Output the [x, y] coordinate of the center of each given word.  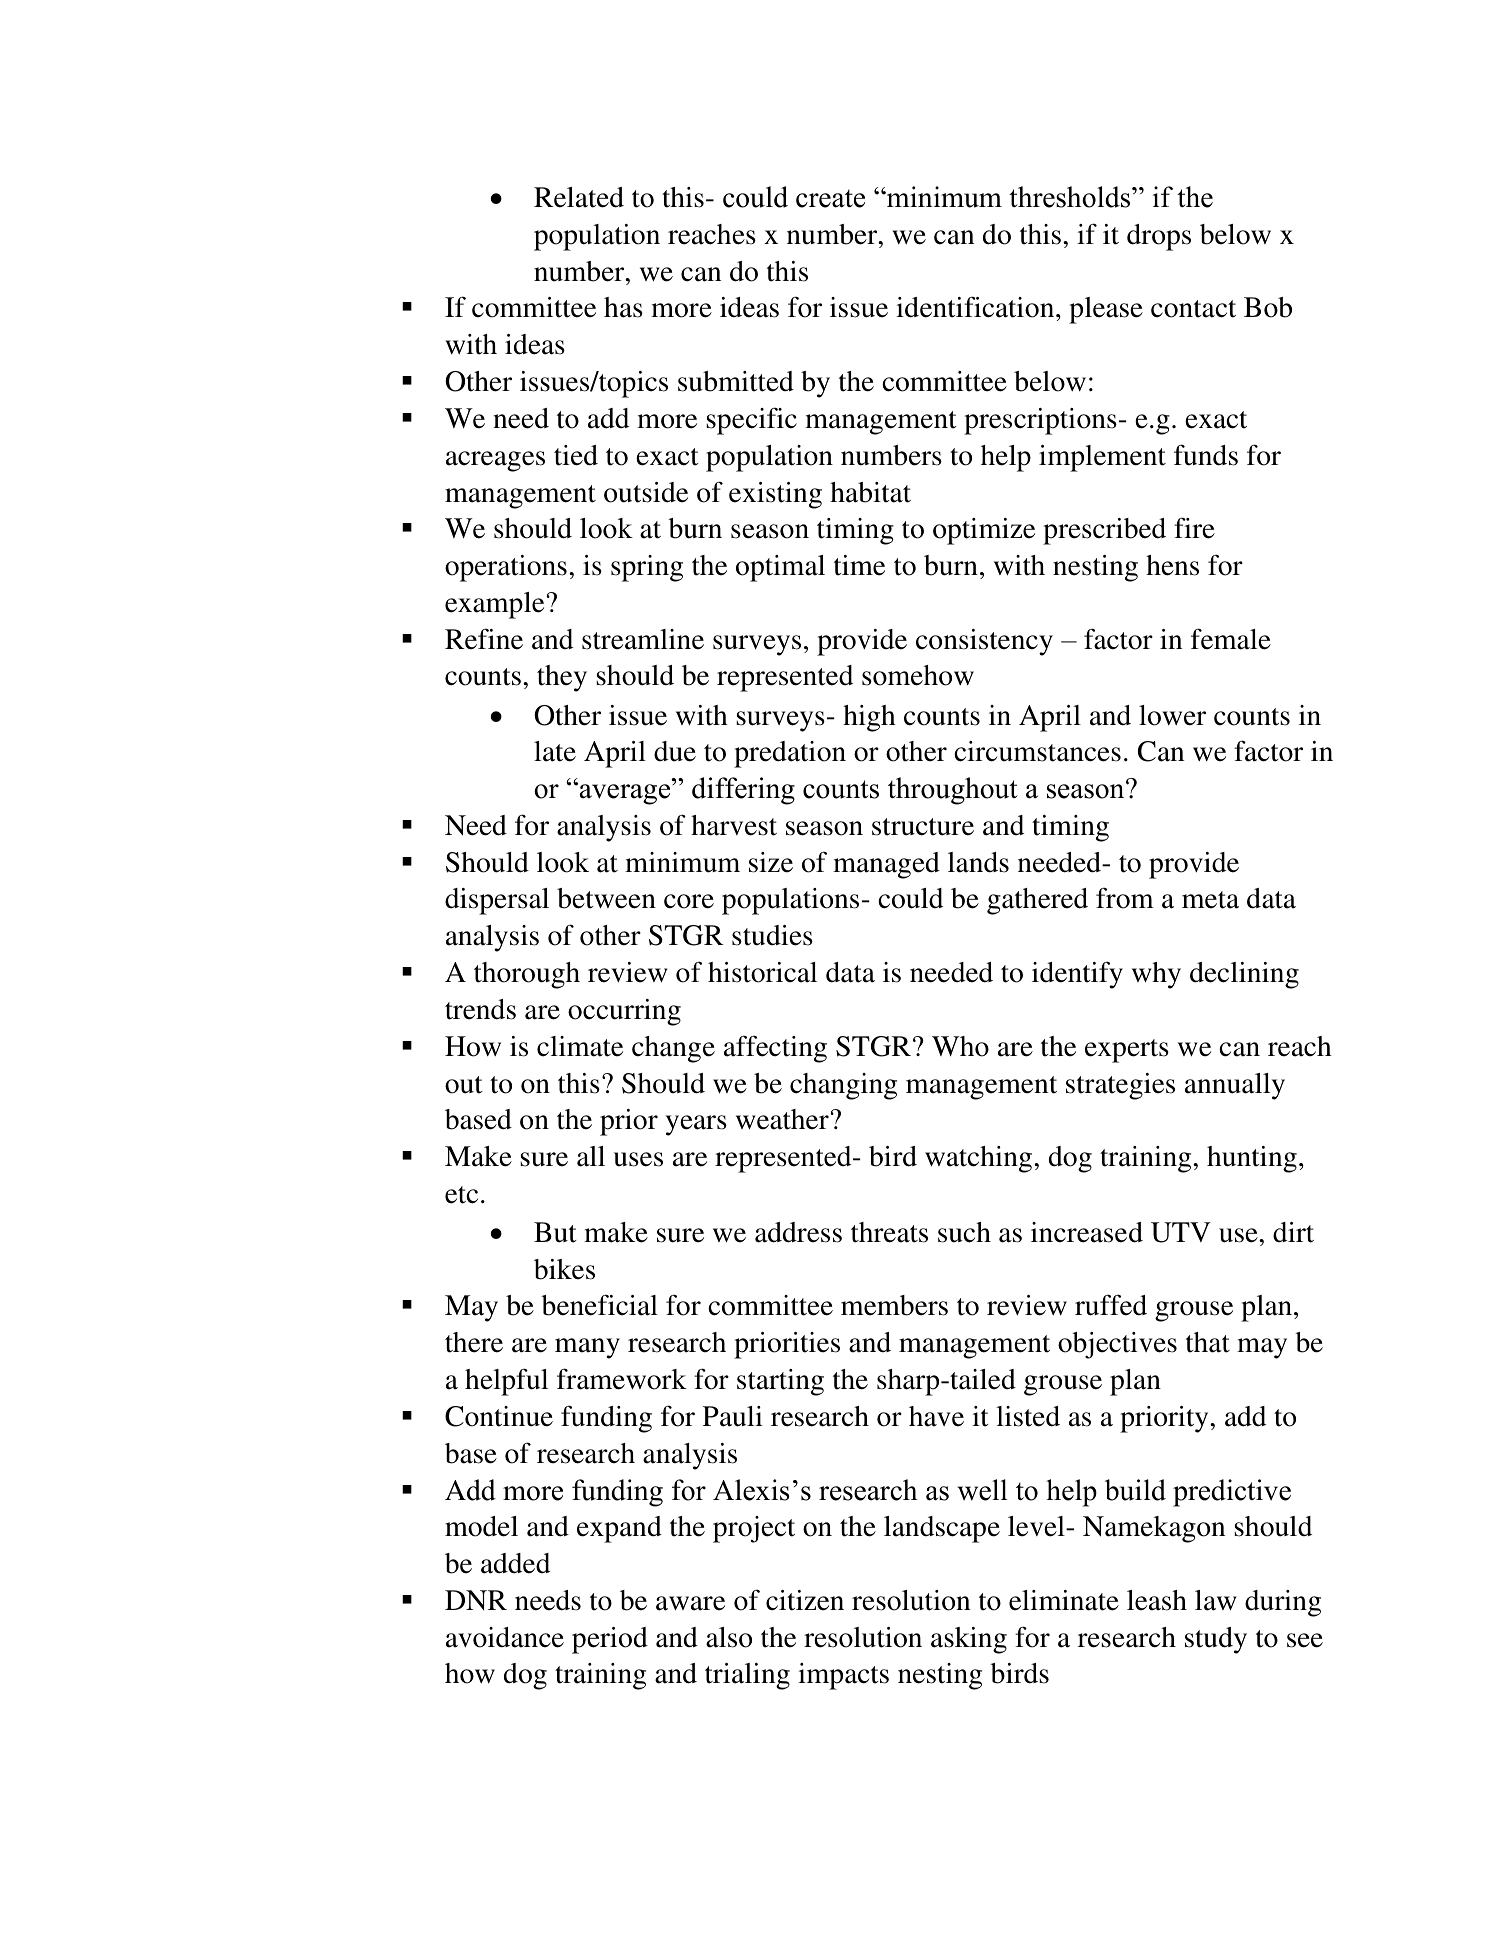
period [610, 1640]
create [830, 198]
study [1216, 1640]
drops [1159, 237]
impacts [843, 1676]
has [623, 307]
